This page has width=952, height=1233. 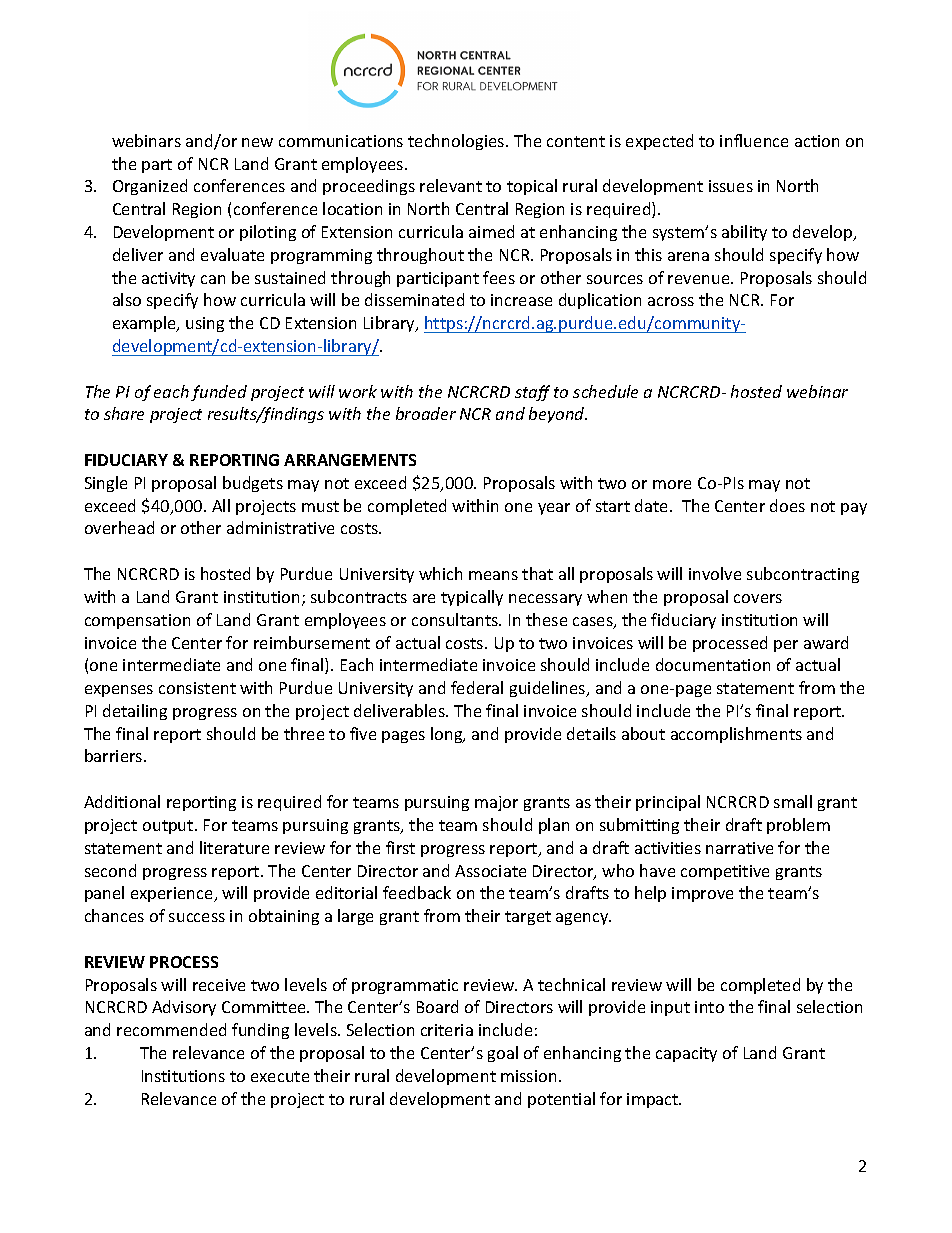 What do you see at coordinates (456, 619) in the page?
I see `consultants` at bounding box center [456, 619].
